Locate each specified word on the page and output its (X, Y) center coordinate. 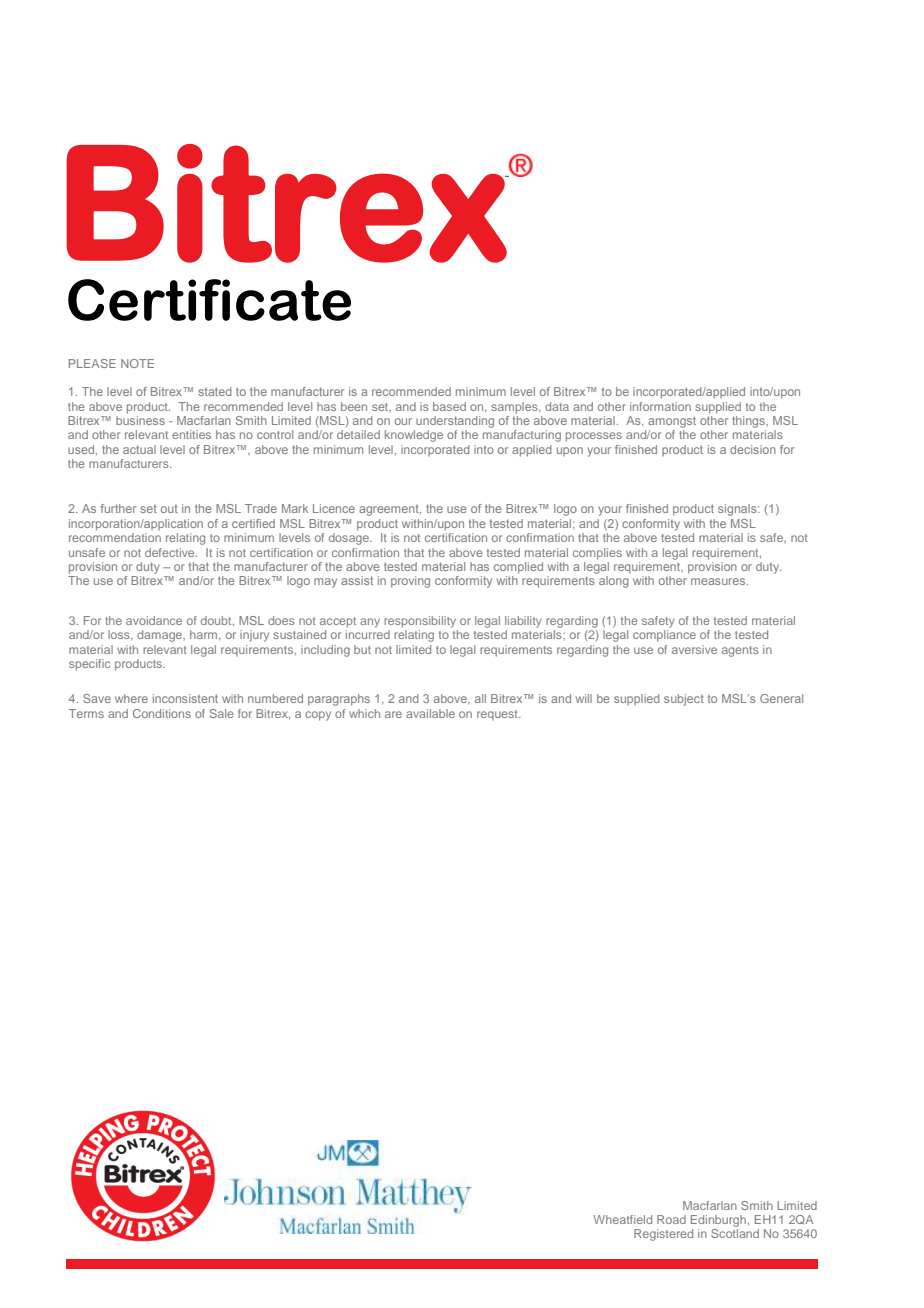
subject (684, 700)
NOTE (137, 363)
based (449, 406)
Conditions (162, 713)
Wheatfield (623, 1219)
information (660, 406)
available (430, 713)
